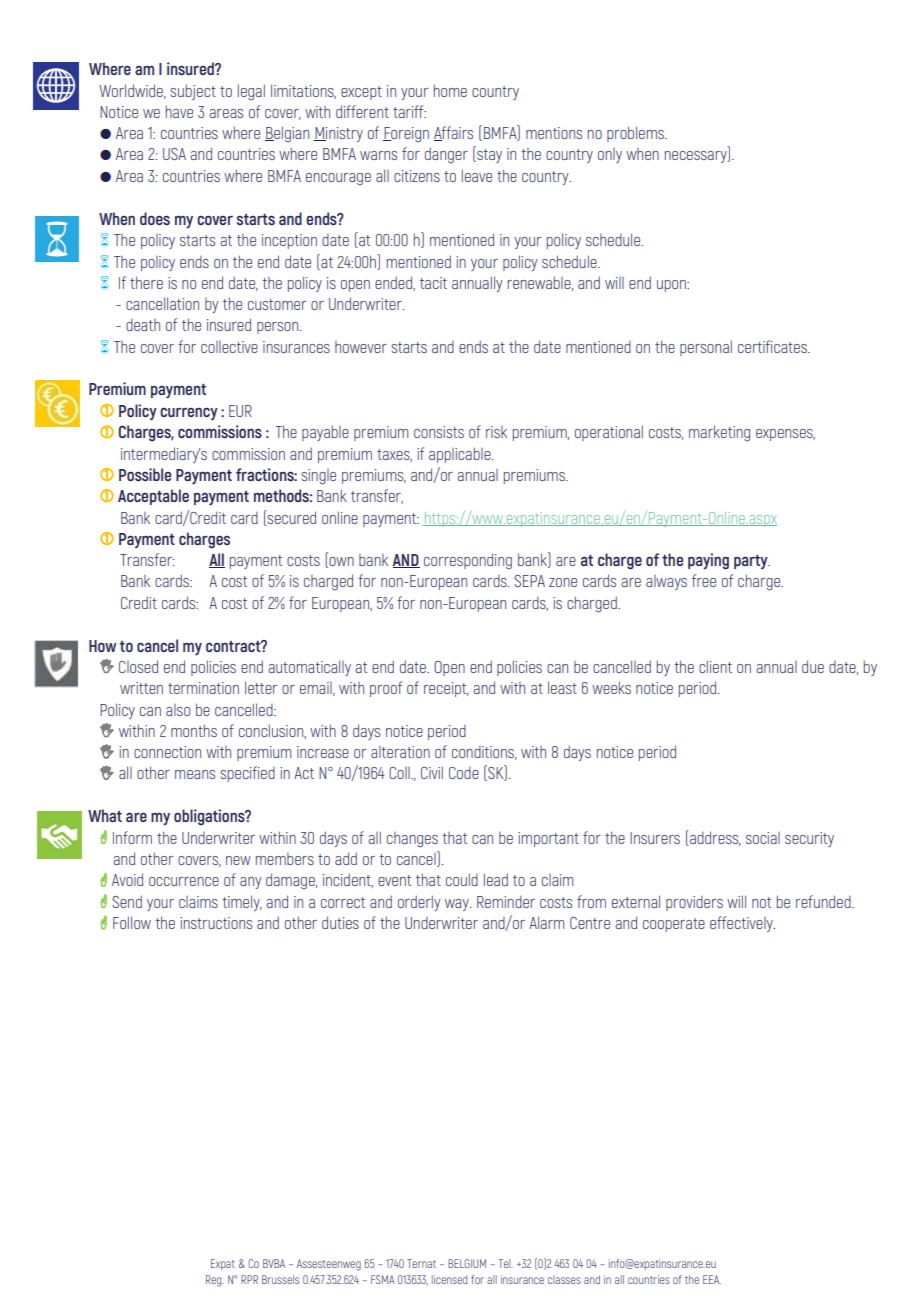  What do you see at coordinates (446, 689) in the screenshot?
I see `receipt` at bounding box center [446, 689].
